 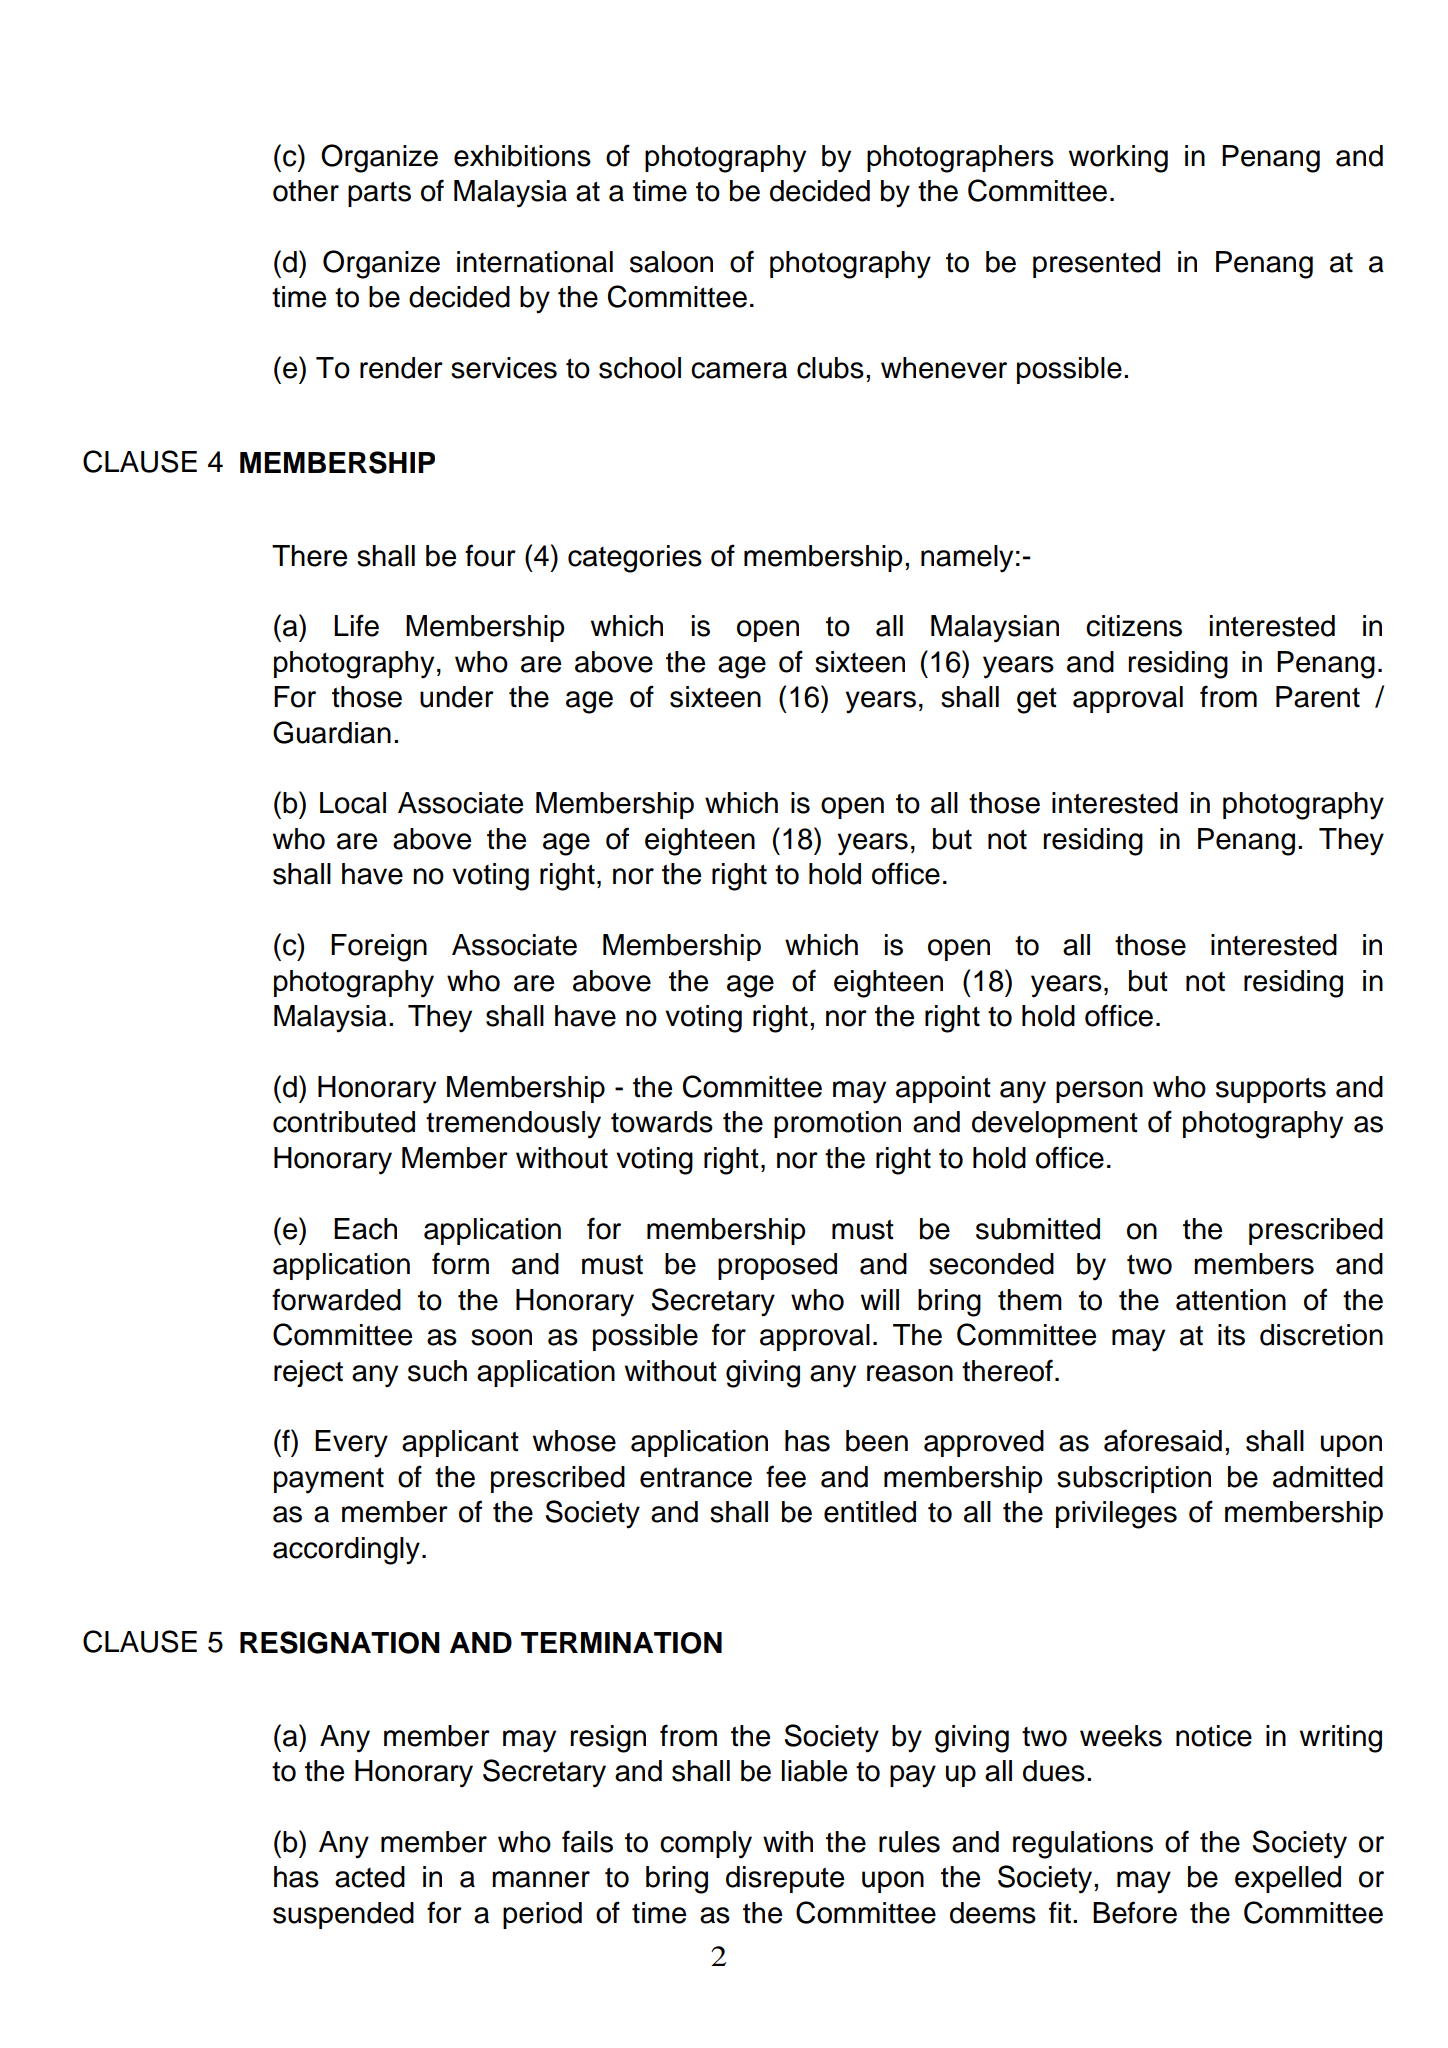 What do you see at coordinates (1288, 1879) in the screenshot?
I see `expelled` at bounding box center [1288, 1879].
